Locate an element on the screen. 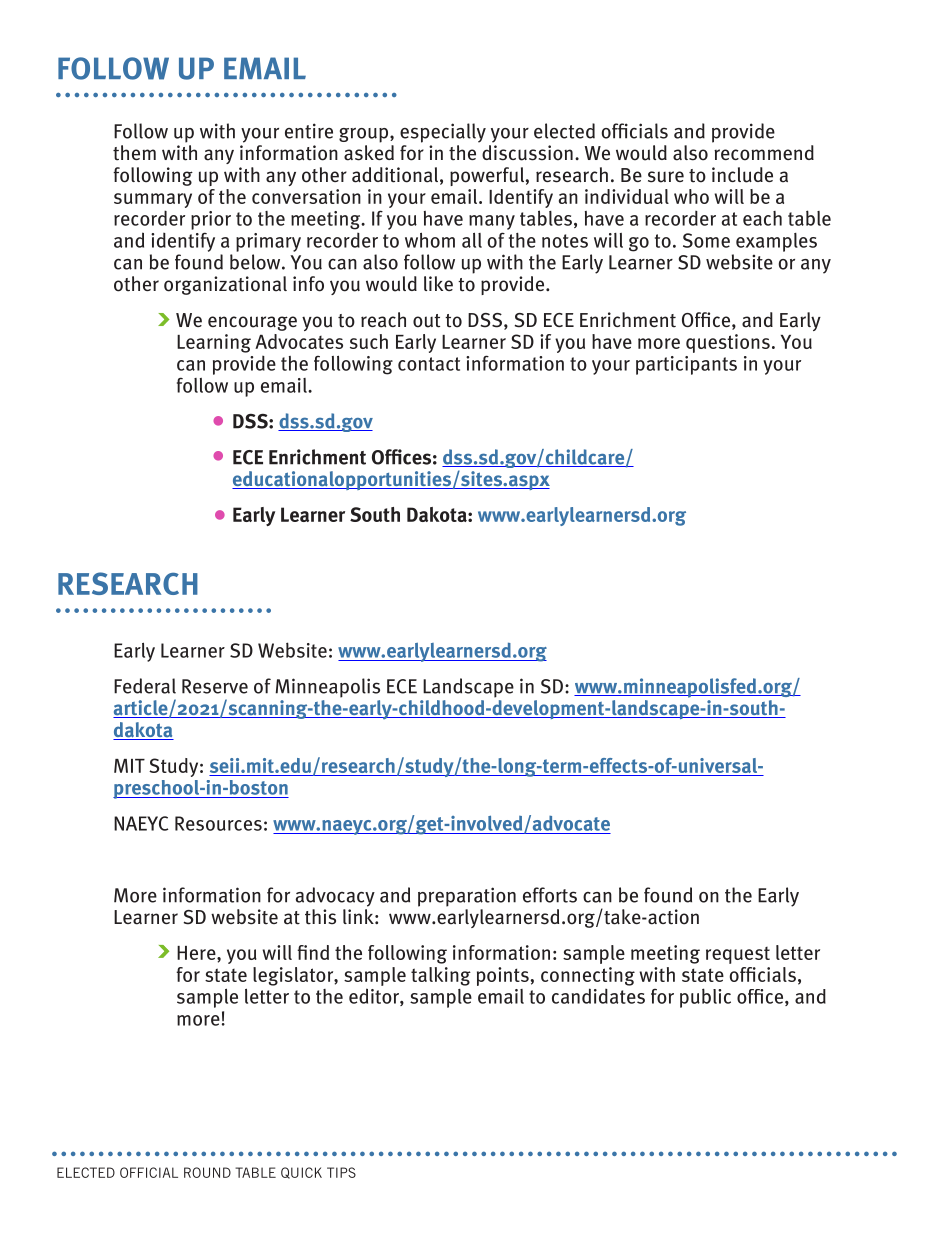  sure is located at coordinates (666, 177).
